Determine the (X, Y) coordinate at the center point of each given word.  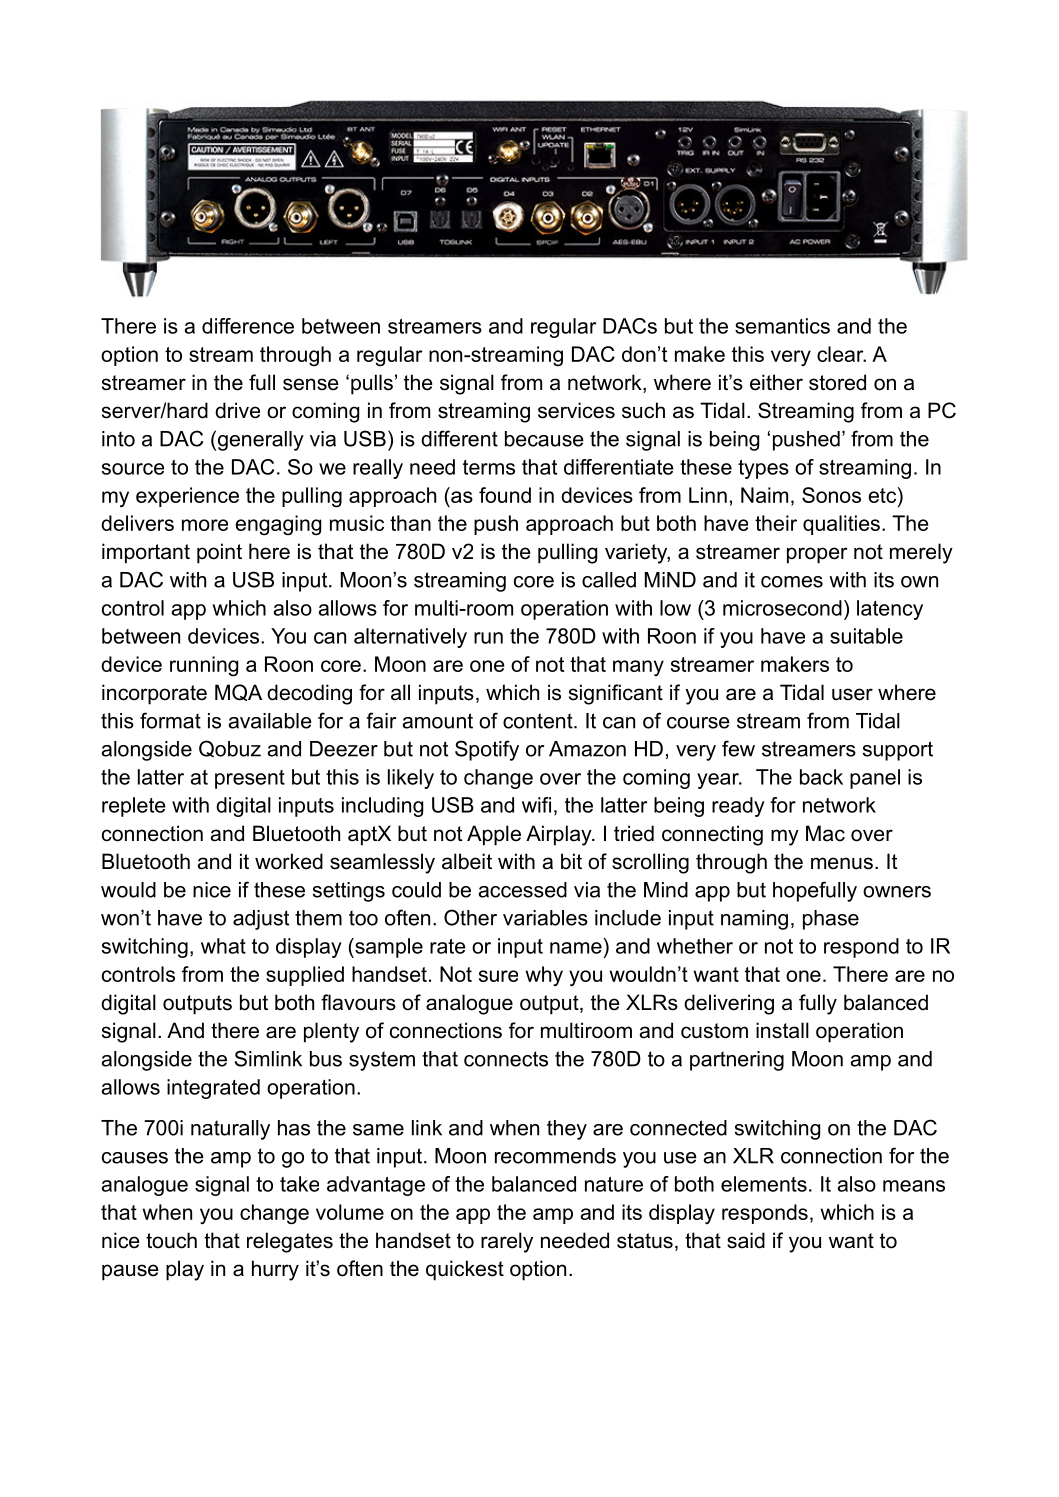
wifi (536, 805)
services (576, 410)
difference (248, 326)
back (821, 777)
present (250, 779)
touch (171, 1240)
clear (841, 354)
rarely (507, 1242)
